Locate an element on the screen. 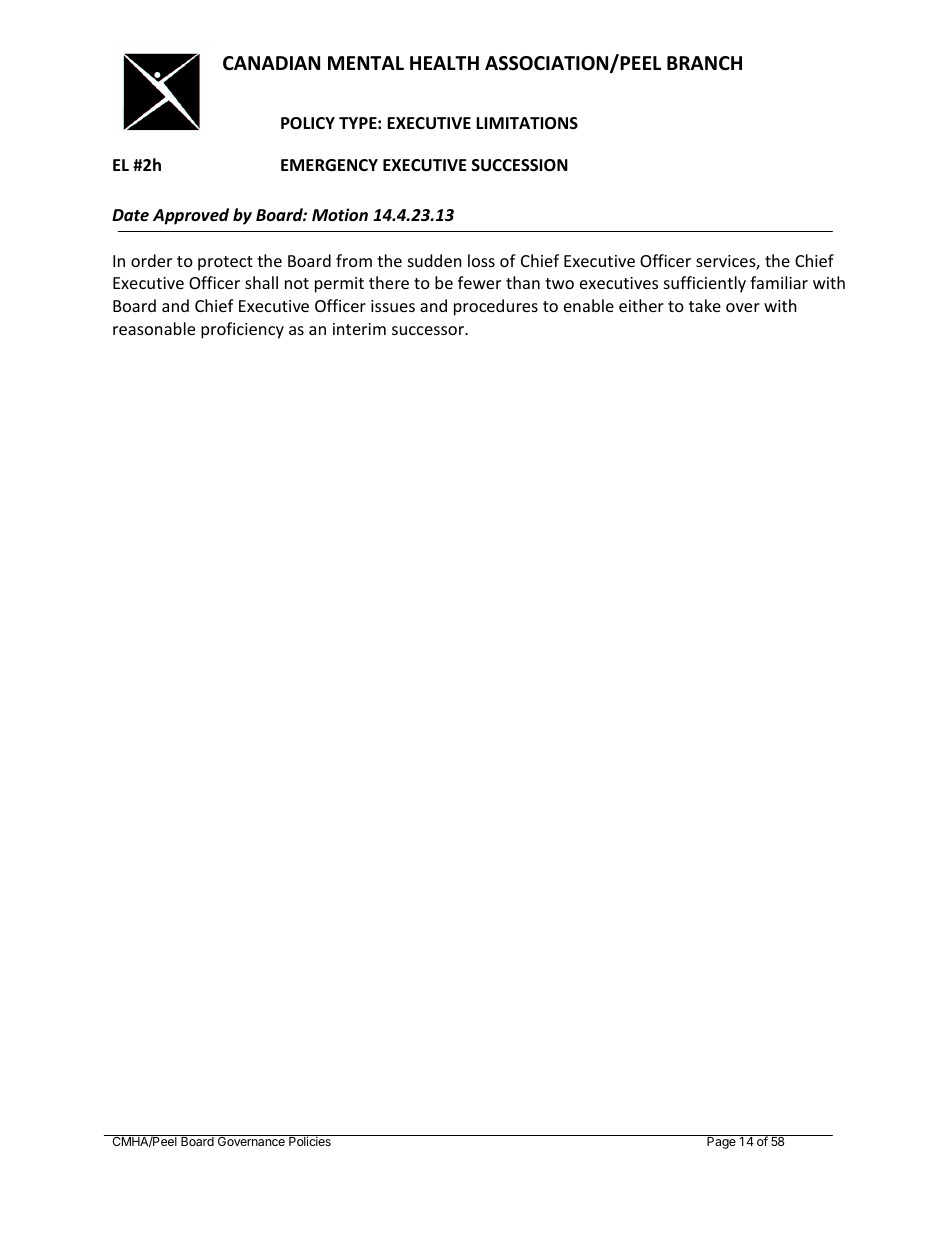 The image size is (952, 1233). CANADIAN is located at coordinates (271, 63).
